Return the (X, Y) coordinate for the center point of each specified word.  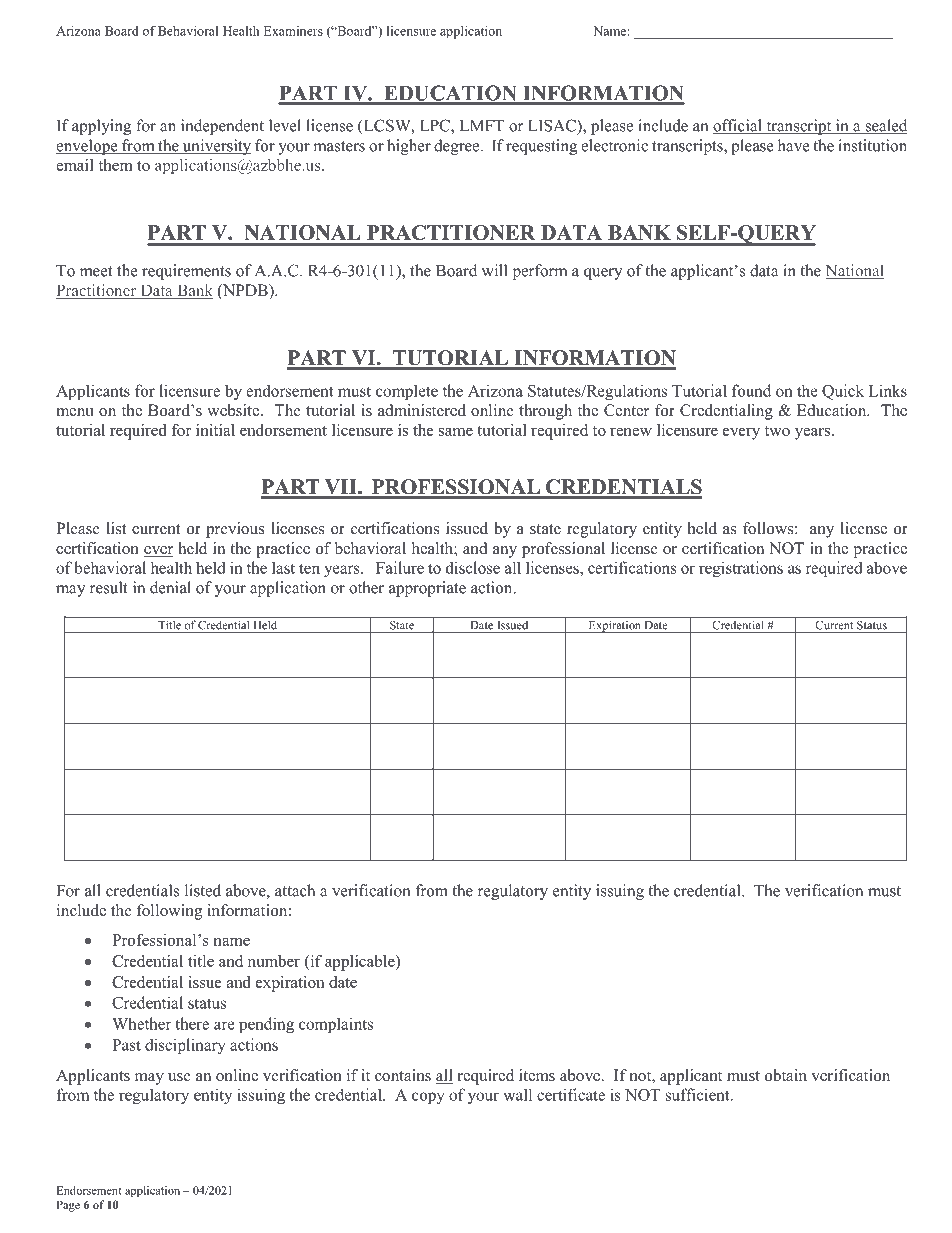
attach (295, 890)
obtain (786, 1075)
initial (215, 430)
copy (428, 1098)
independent (222, 127)
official (738, 126)
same (456, 432)
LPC (436, 126)
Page (68, 1206)
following (169, 912)
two (777, 431)
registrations (741, 569)
